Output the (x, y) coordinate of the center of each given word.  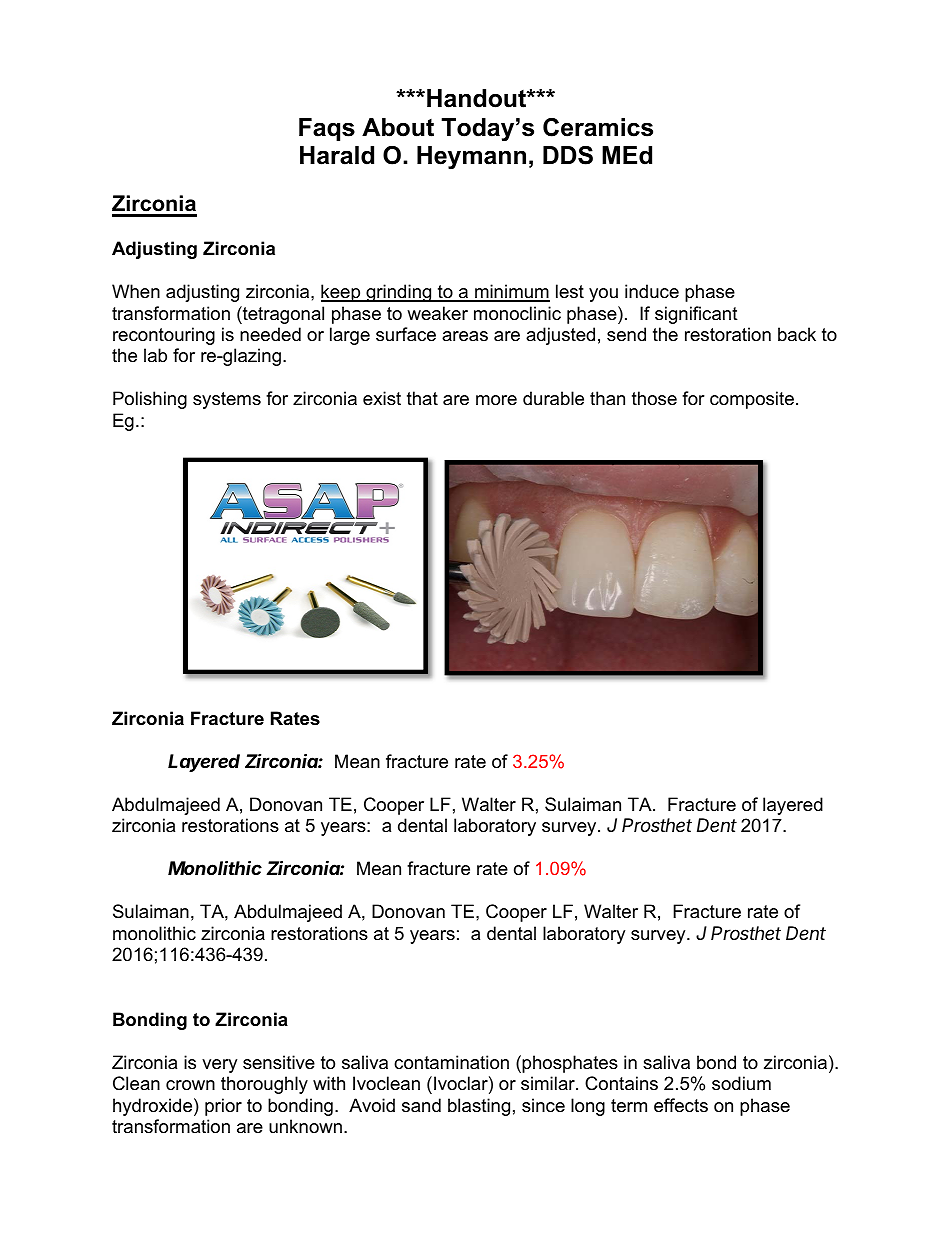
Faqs (327, 129)
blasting (479, 1107)
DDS (568, 155)
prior (223, 1107)
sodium (741, 1083)
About (398, 127)
